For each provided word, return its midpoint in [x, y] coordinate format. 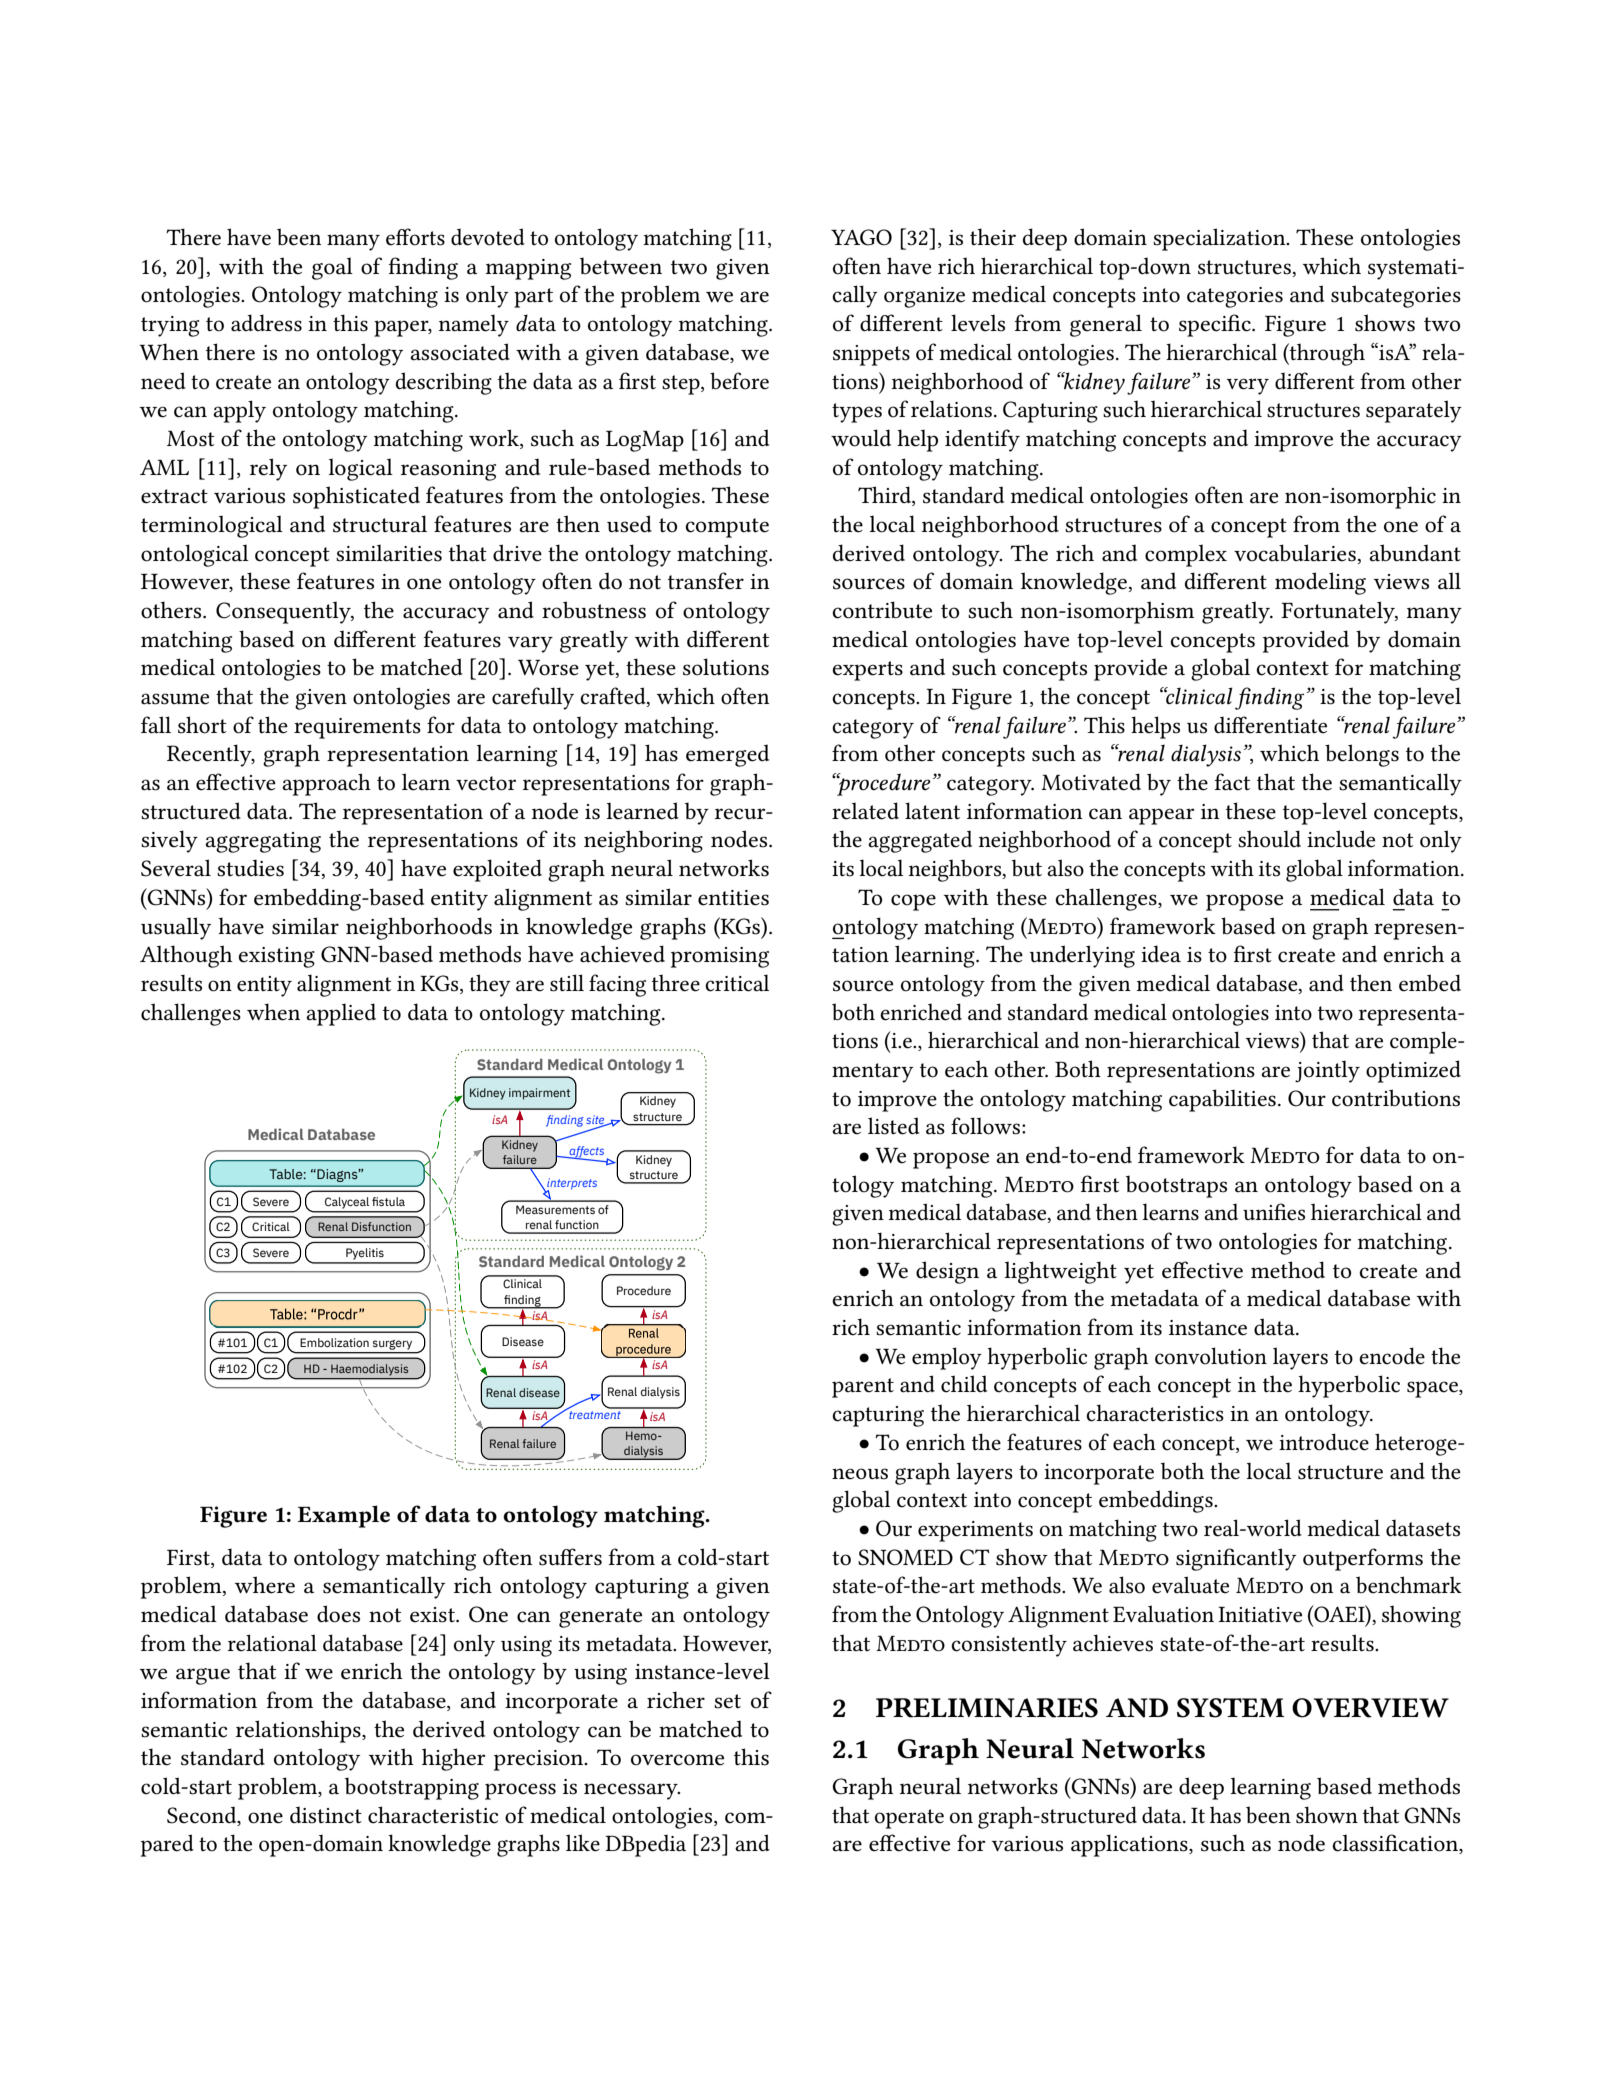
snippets [871, 355]
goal [332, 268]
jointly [1327, 1071]
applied [341, 1014]
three [676, 983]
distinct [326, 1815]
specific [1216, 325]
